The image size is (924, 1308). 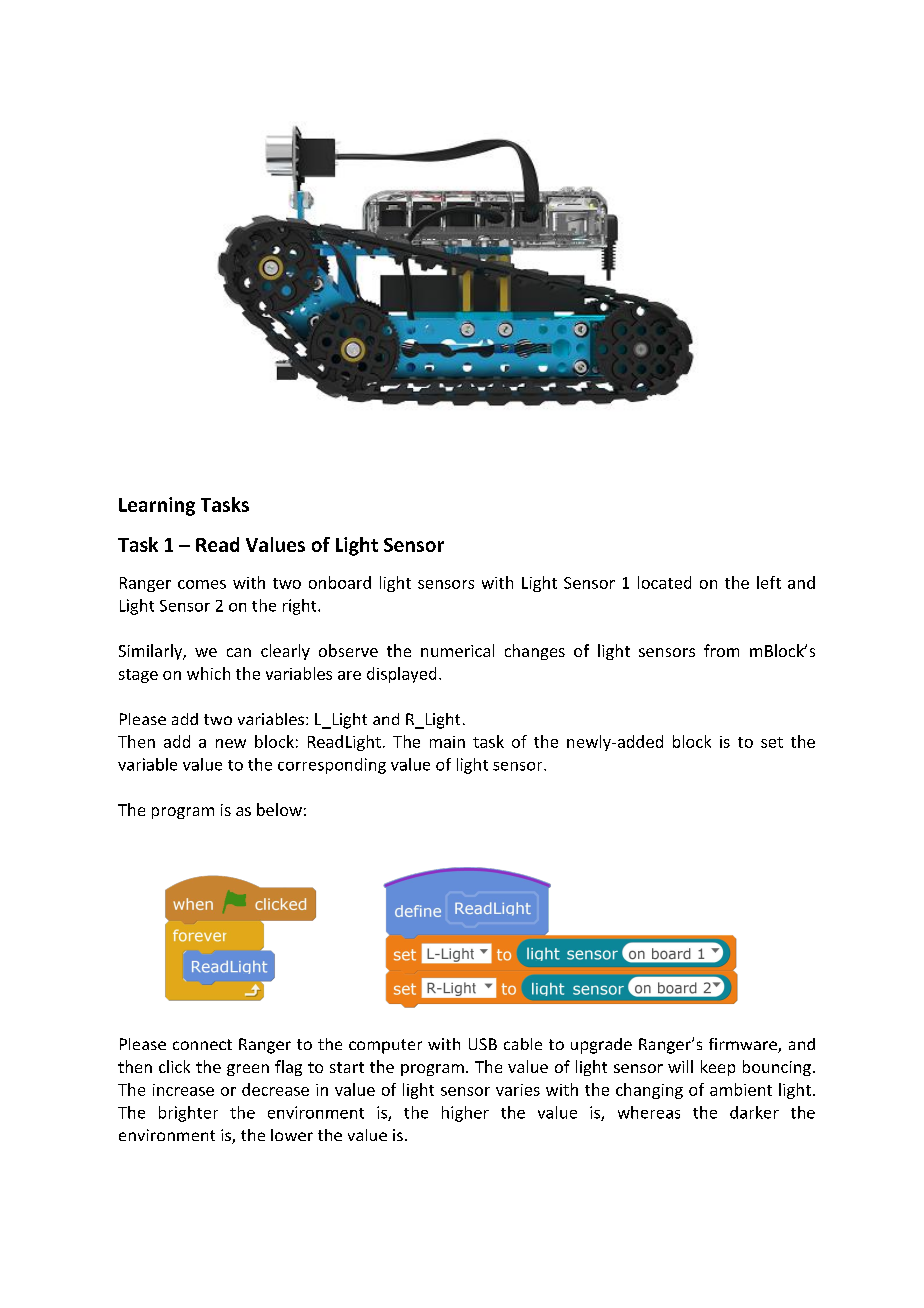 What do you see at coordinates (157, 506) in the screenshot?
I see `Learning` at bounding box center [157, 506].
